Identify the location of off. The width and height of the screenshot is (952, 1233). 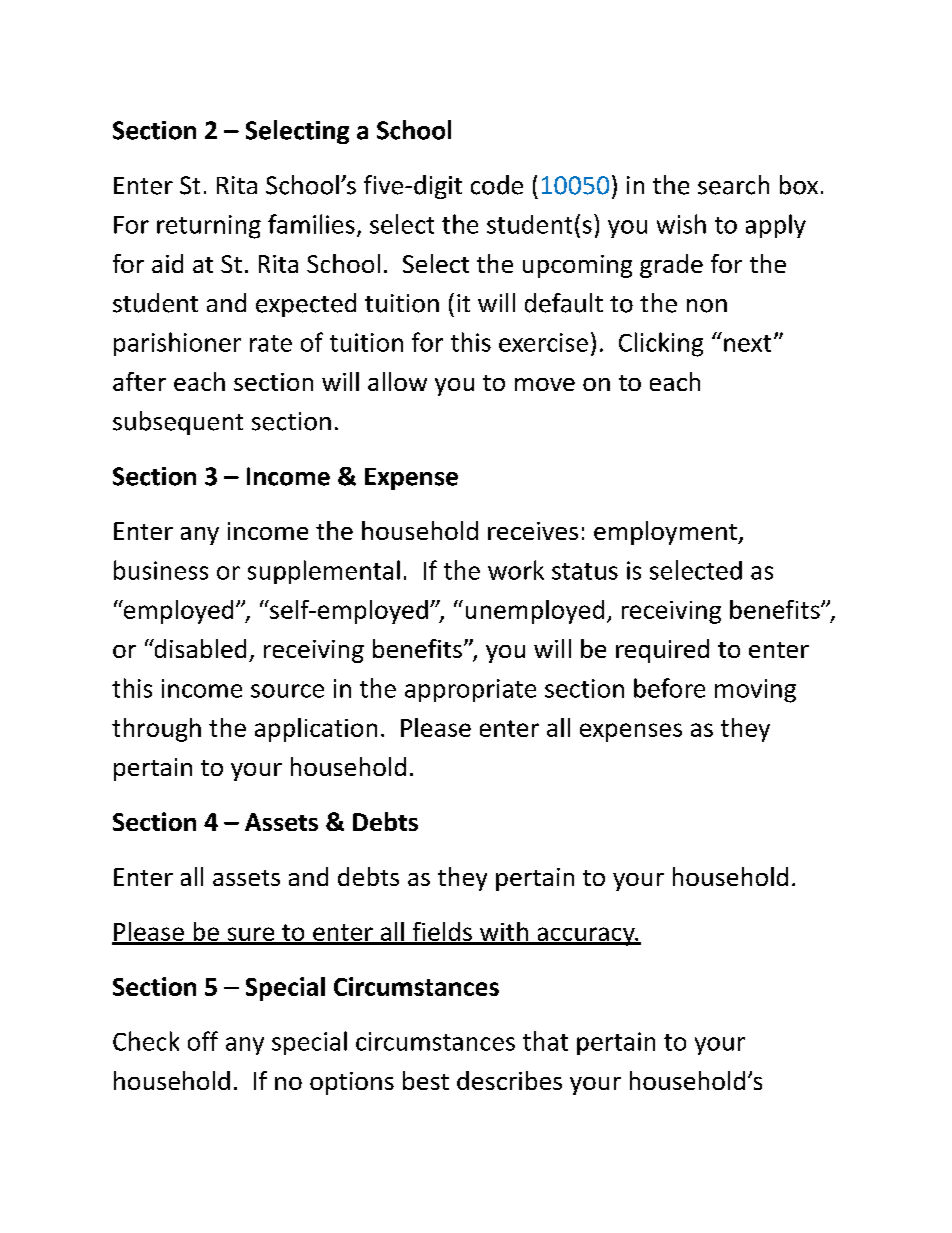
(203, 1041).
